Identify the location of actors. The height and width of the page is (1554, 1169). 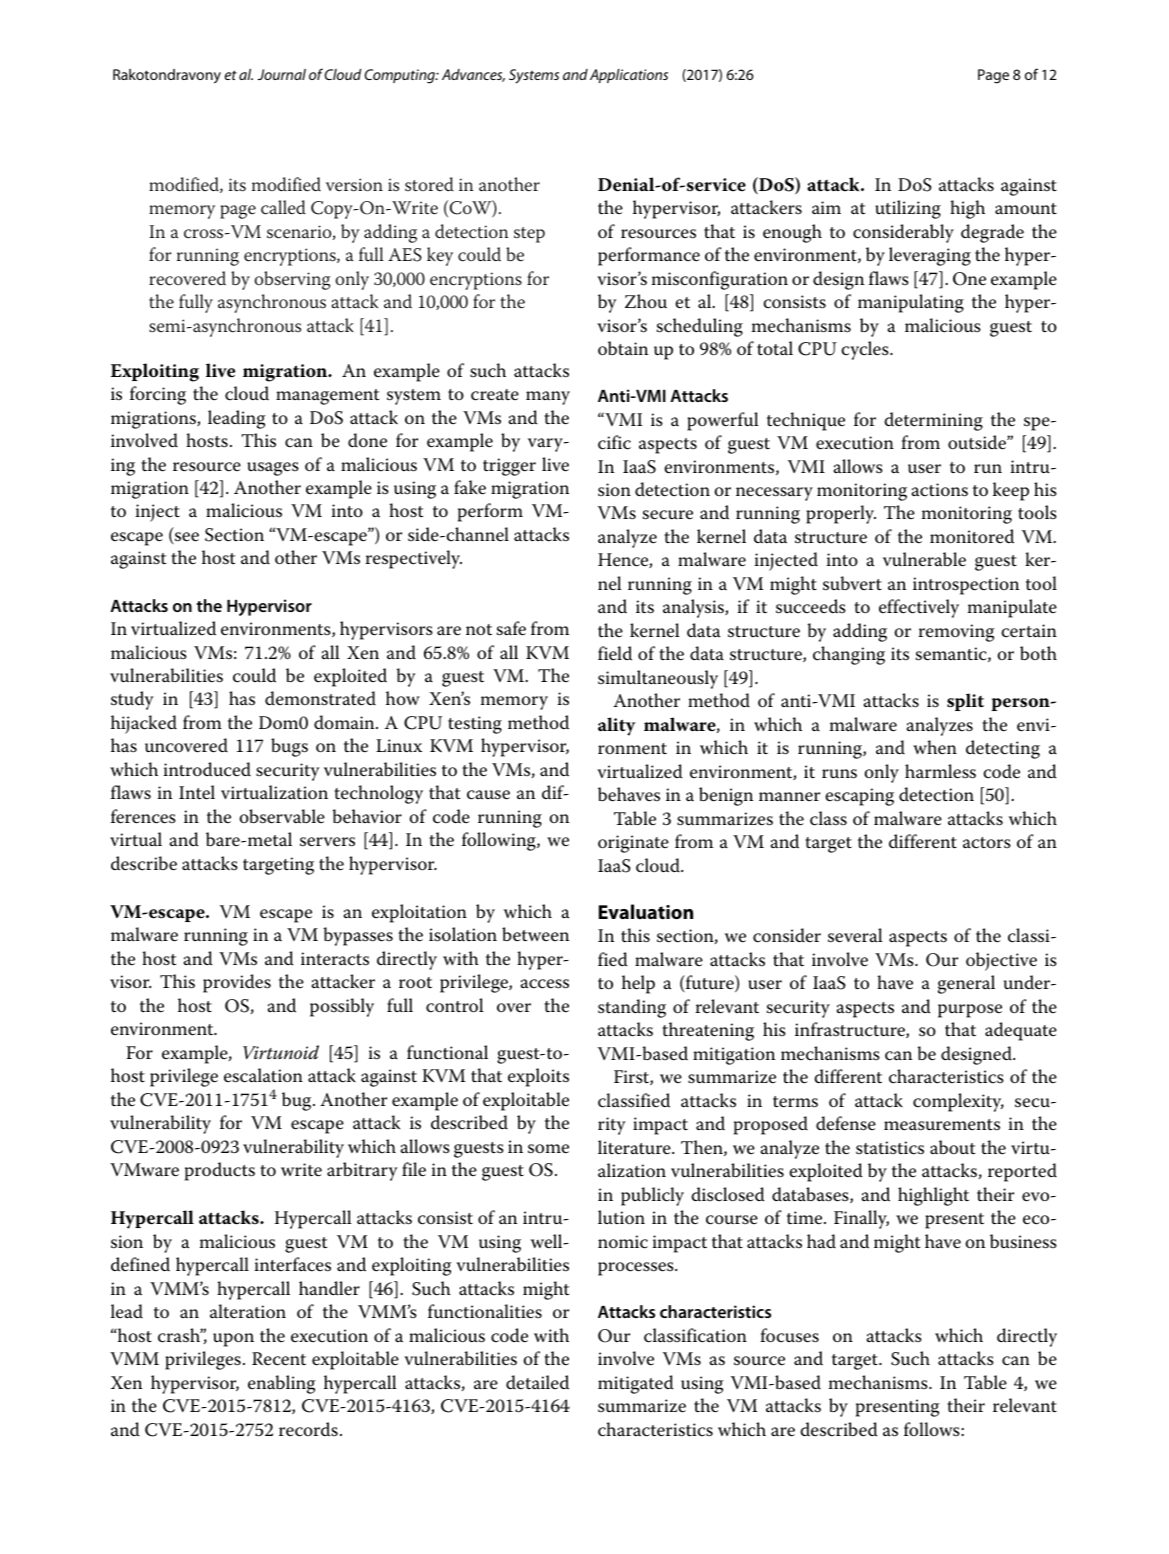
(987, 843).
